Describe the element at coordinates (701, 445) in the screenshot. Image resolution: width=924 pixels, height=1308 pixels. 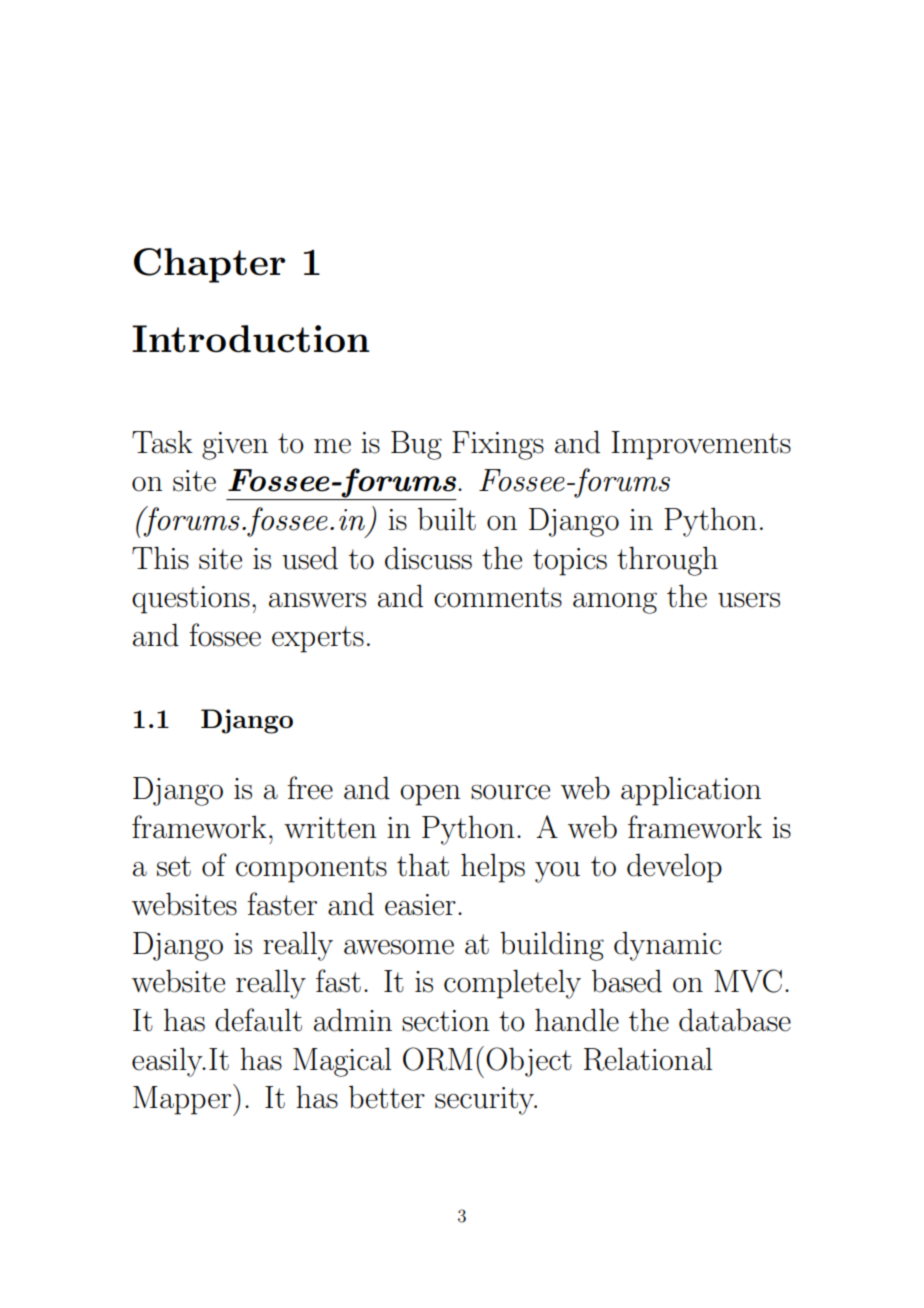
I see `Improvements` at that location.
